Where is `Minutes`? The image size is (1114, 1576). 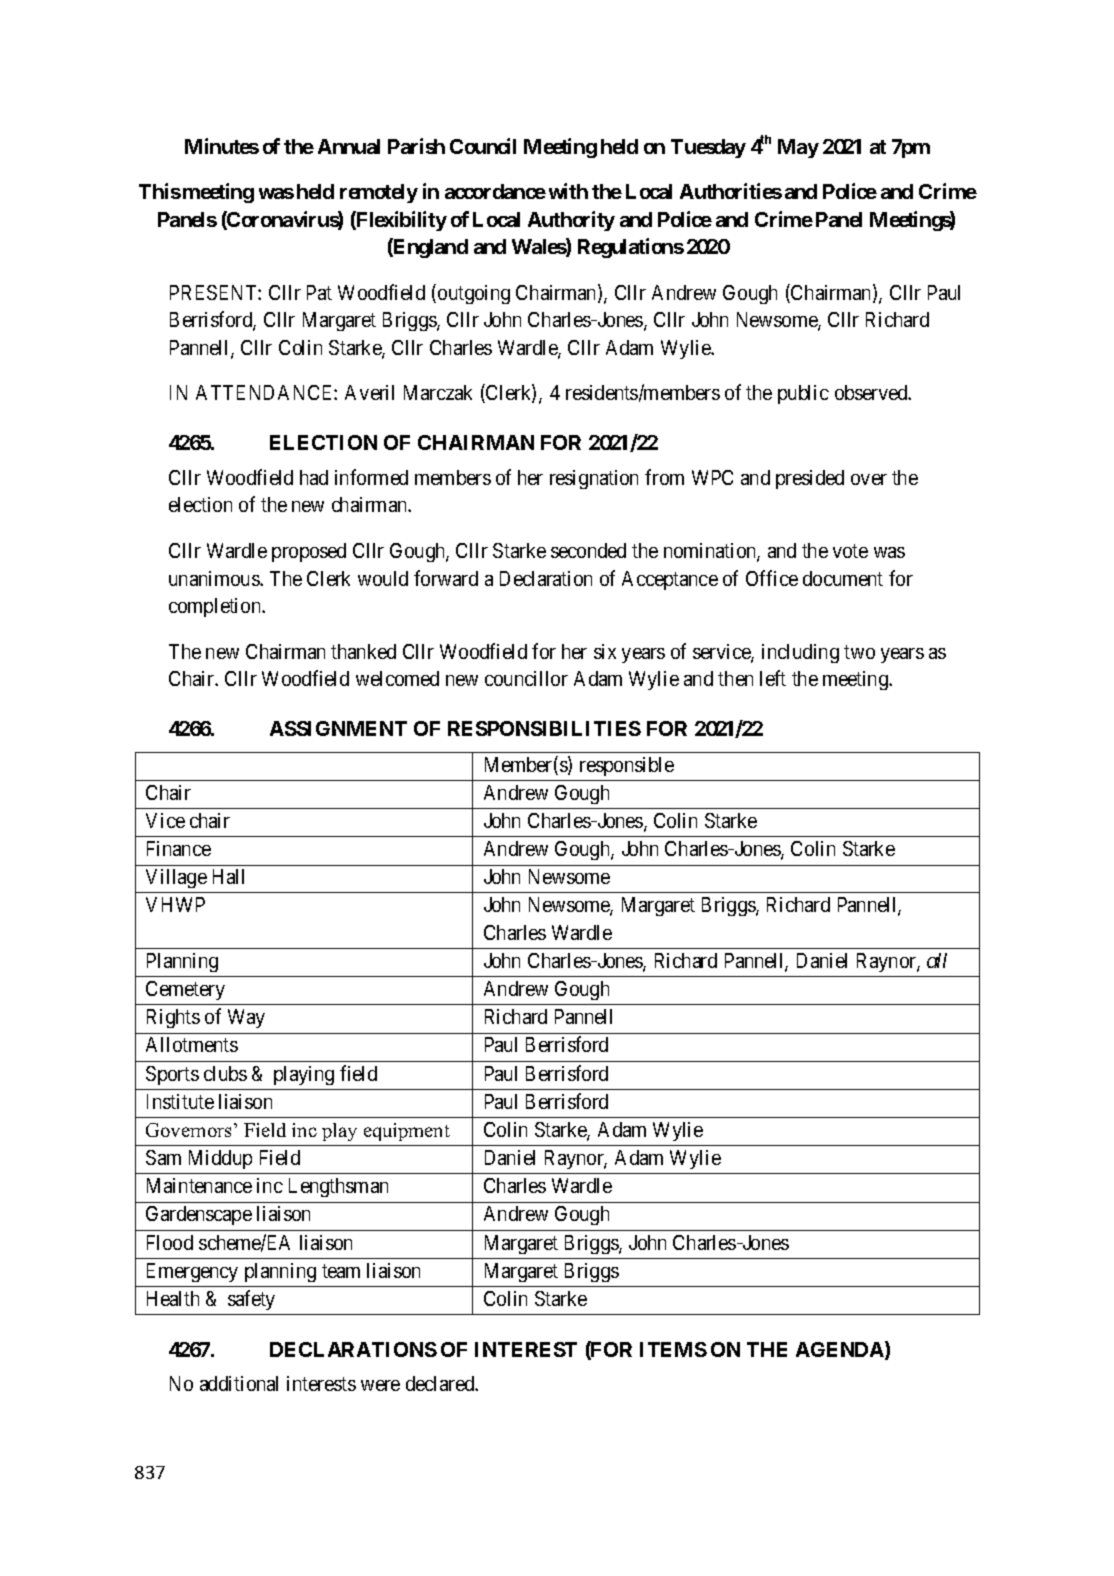 Minutes is located at coordinates (222, 146).
